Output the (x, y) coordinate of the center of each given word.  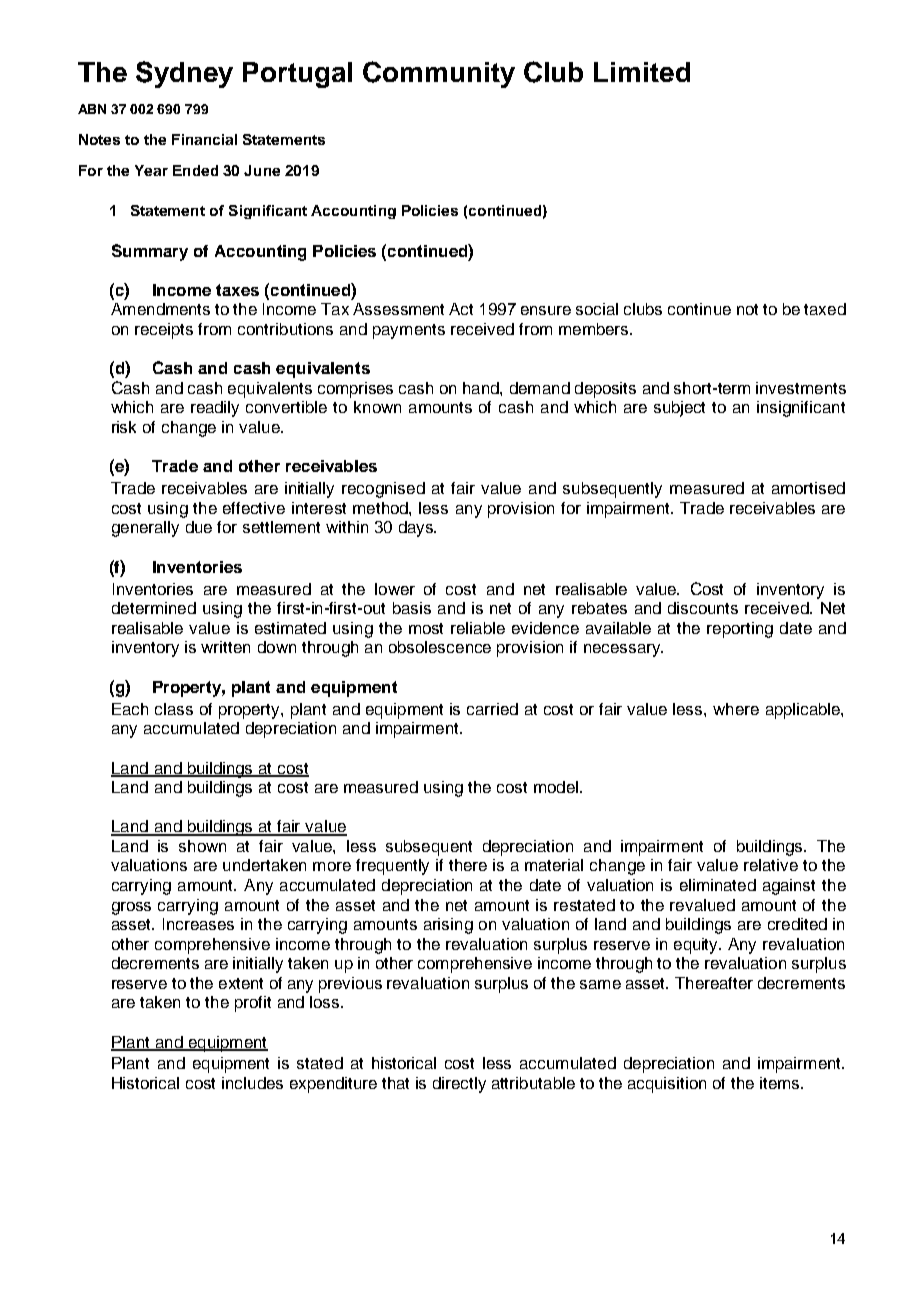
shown (202, 846)
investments (801, 388)
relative (771, 865)
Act (461, 309)
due (199, 527)
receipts (164, 331)
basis (412, 608)
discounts (703, 608)
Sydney (184, 74)
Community (439, 74)
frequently (392, 867)
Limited (642, 72)
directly (459, 1085)
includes (252, 1083)
